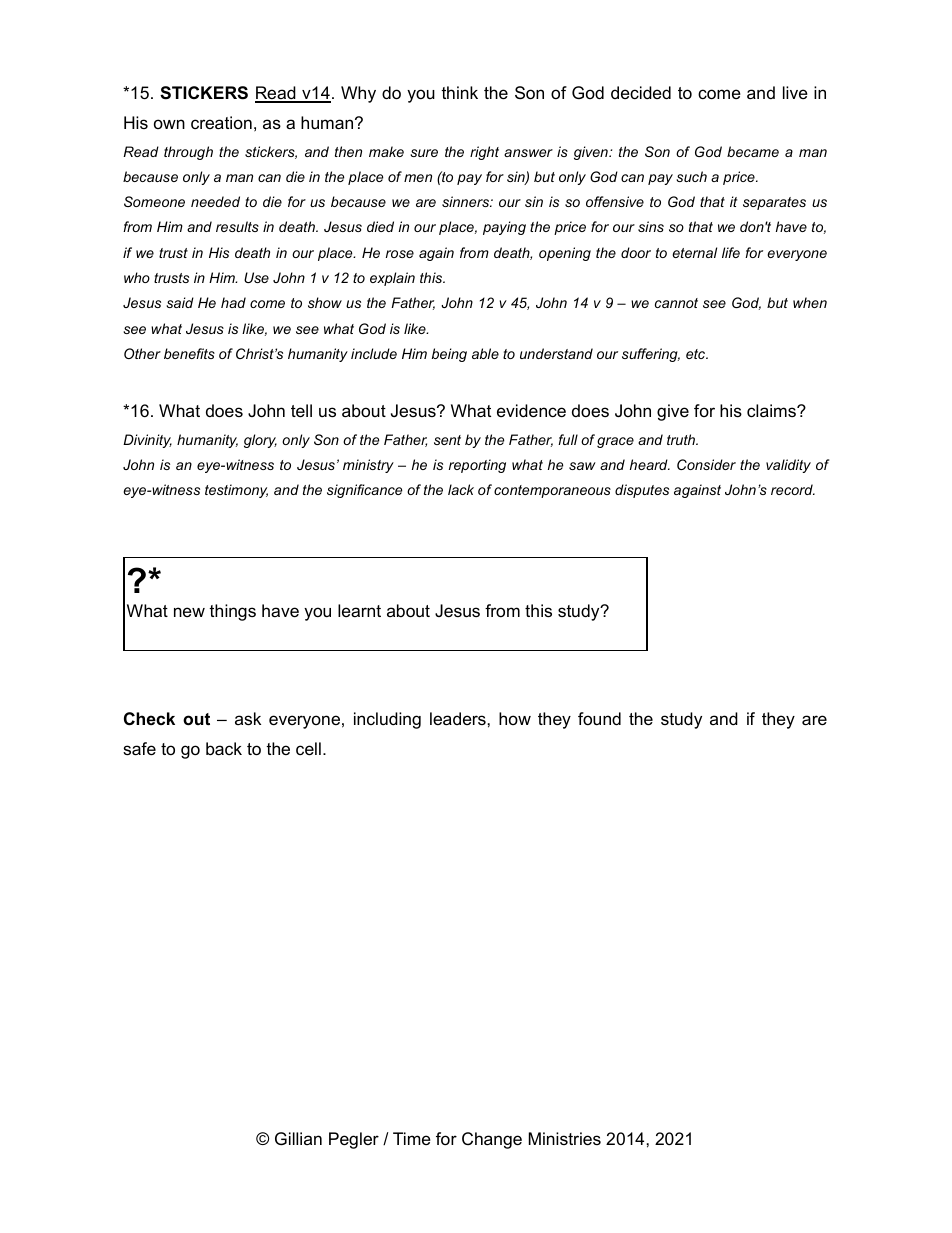 The height and width of the image is (1233, 952). What do you see at coordinates (221, 122) in the image?
I see `creation` at bounding box center [221, 122].
